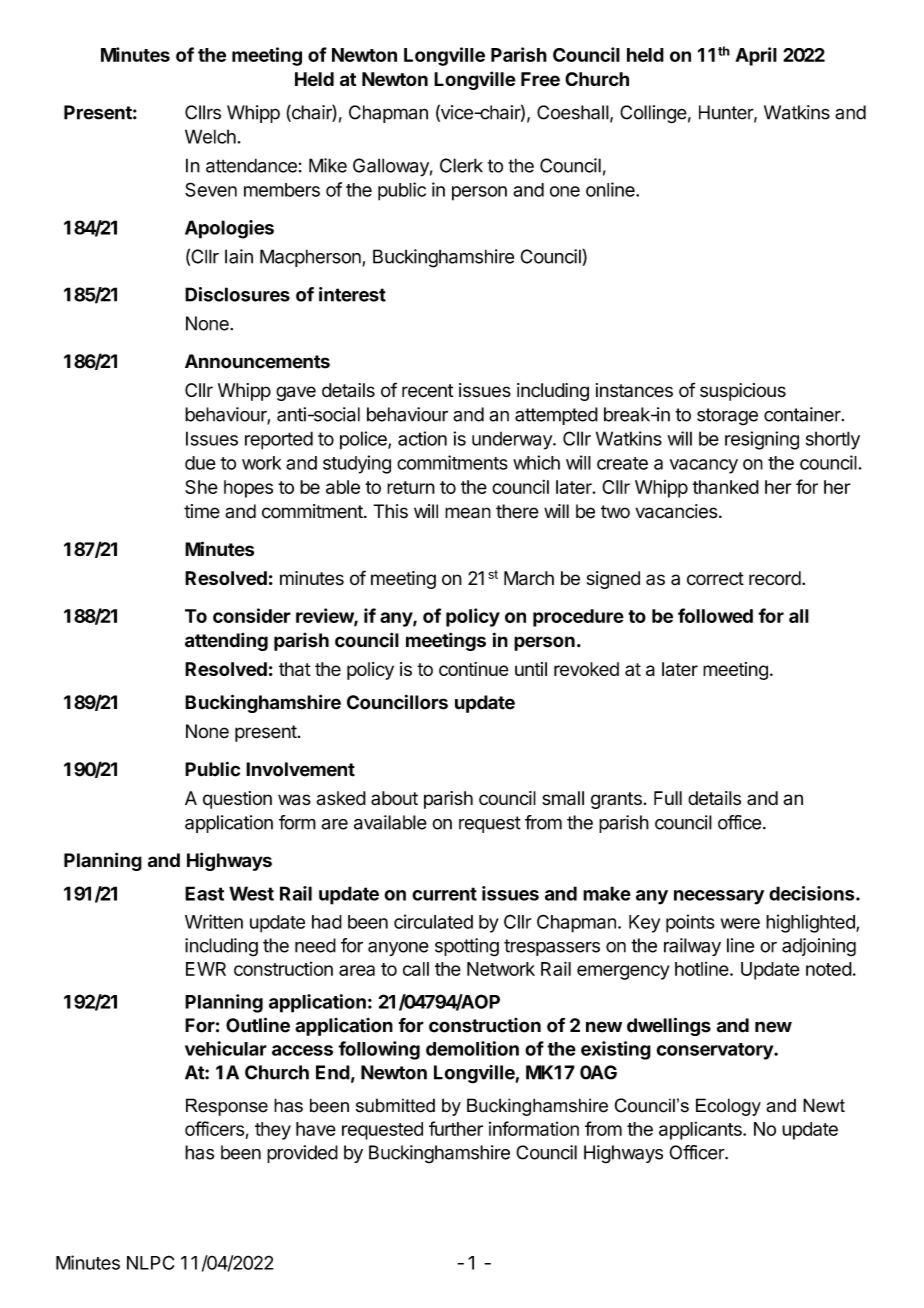  What do you see at coordinates (540, 79) in the screenshot?
I see `Free` at bounding box center [540, 79].
